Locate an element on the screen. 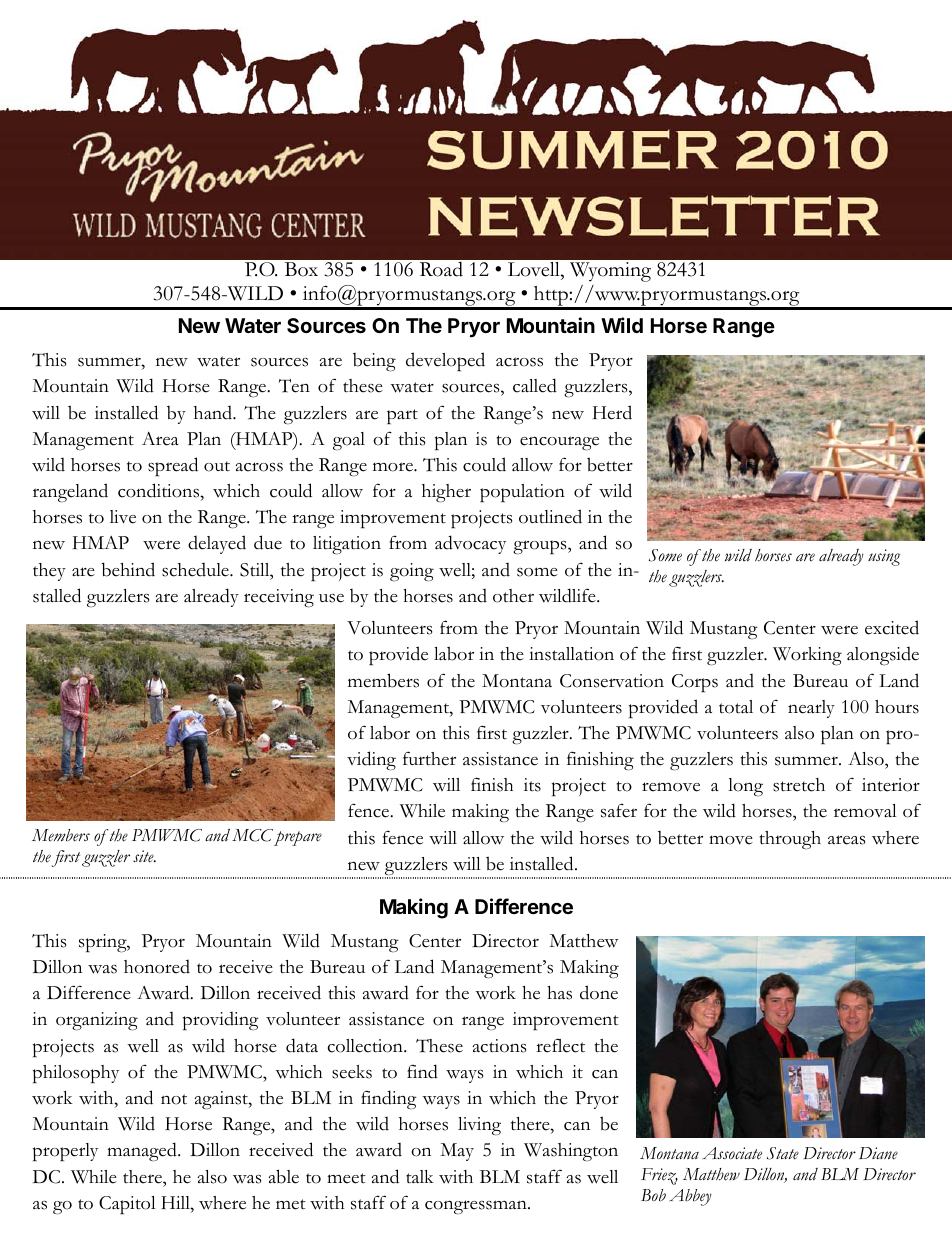 The height and width of the screenshot is (1233, 952). stretch is located at coordinates (799, 785).
